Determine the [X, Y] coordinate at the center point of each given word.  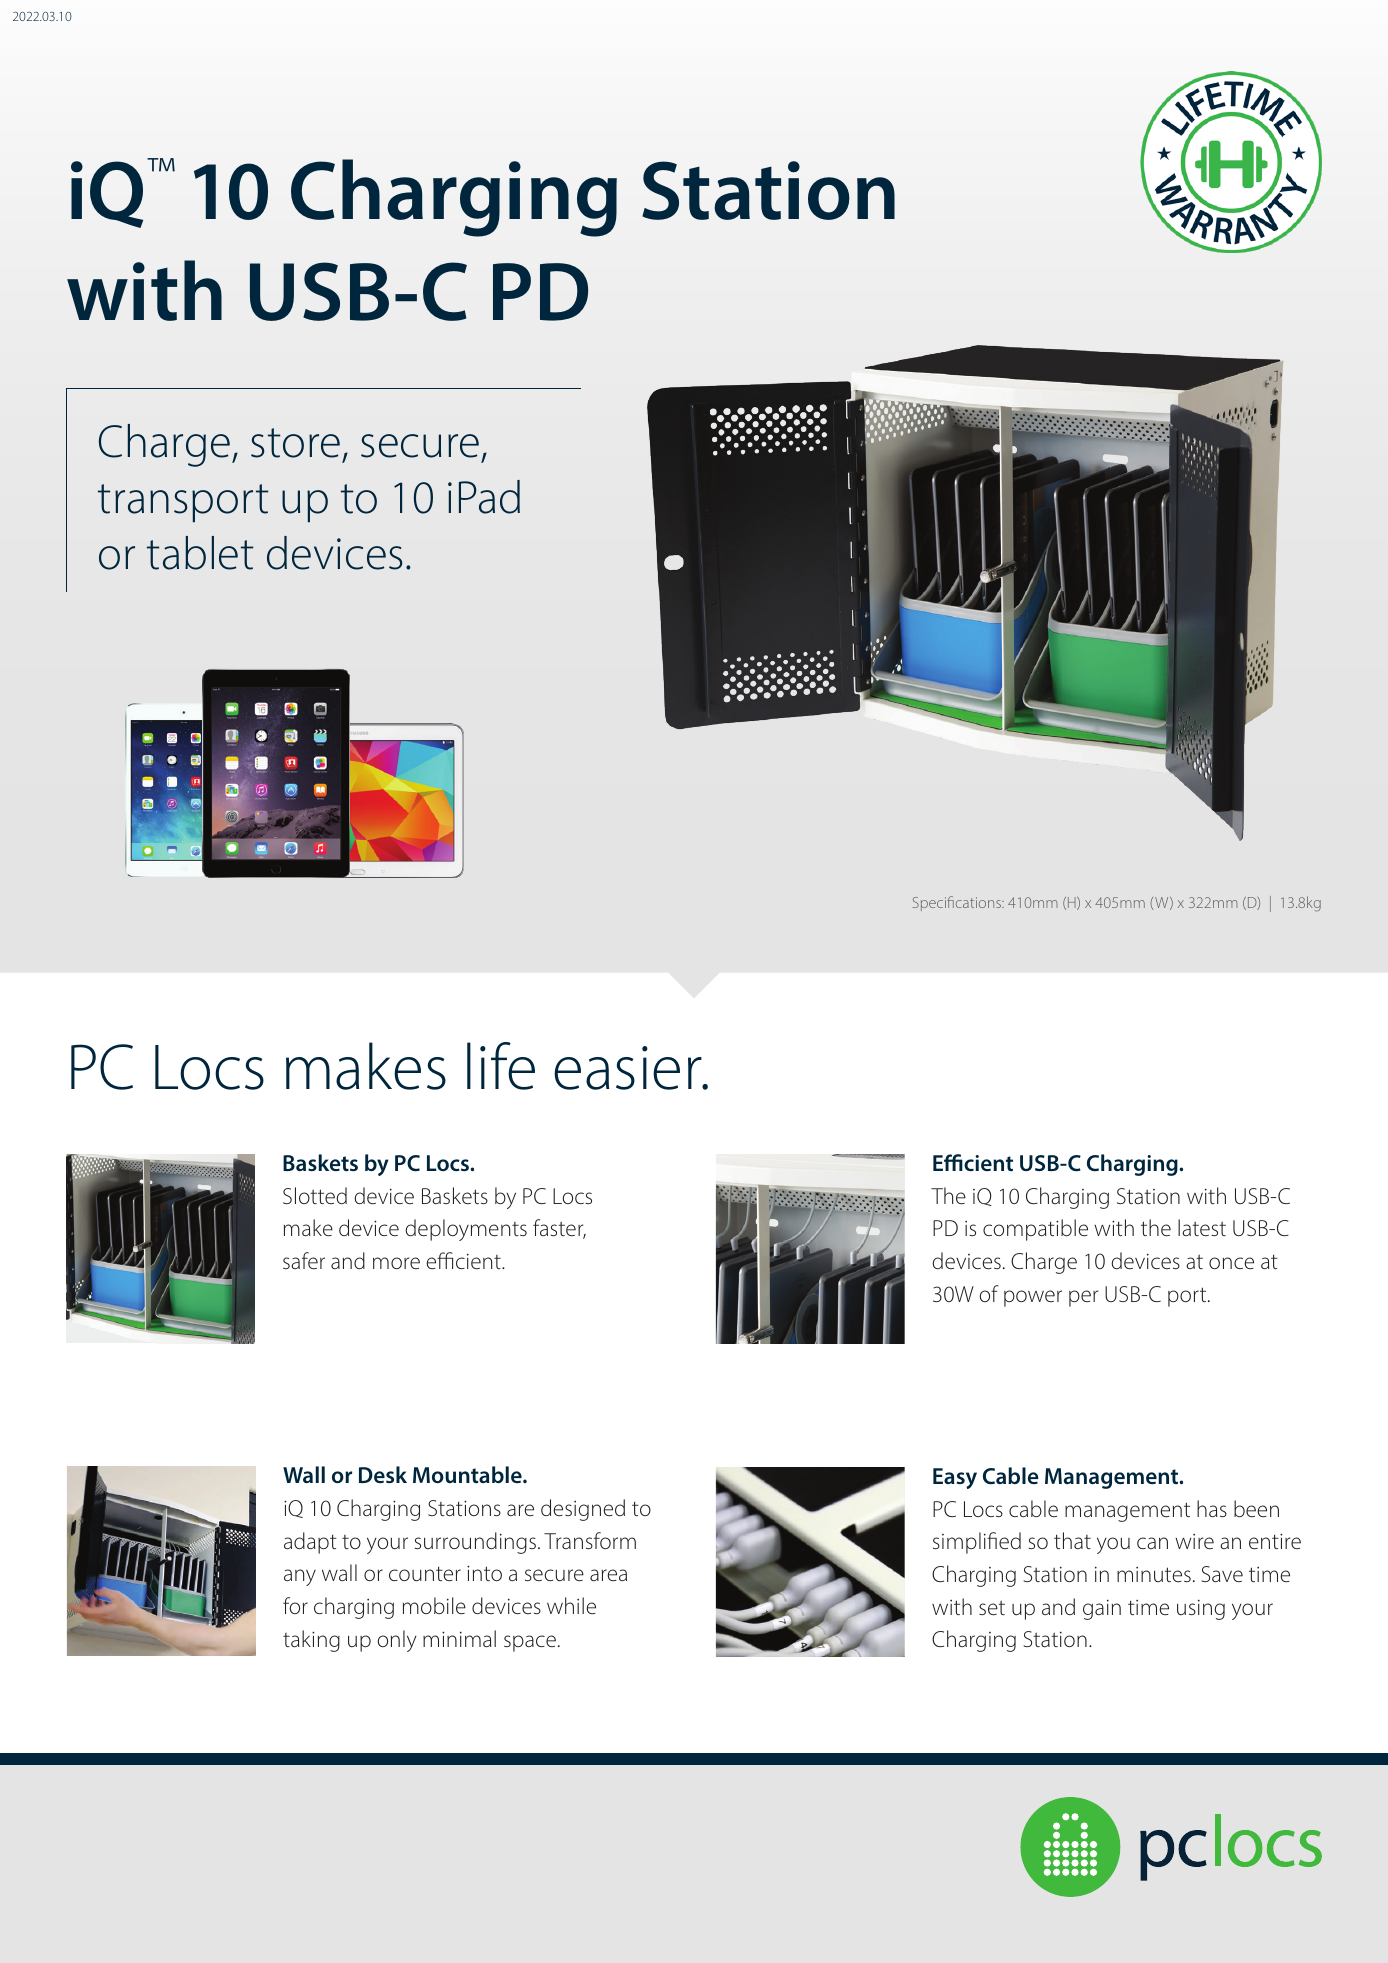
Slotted [315, 1195]
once [1231, 1263]
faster [559, 1229]
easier [629, 1068]
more [396, 1263]
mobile [434, 1605]
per [1083, 1298]
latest [1202, 1227]
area [608, 1575]
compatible [1035, 1230]
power [1033, 1298]
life [501, 1066]
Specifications [958, 903]
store [295, 443]
